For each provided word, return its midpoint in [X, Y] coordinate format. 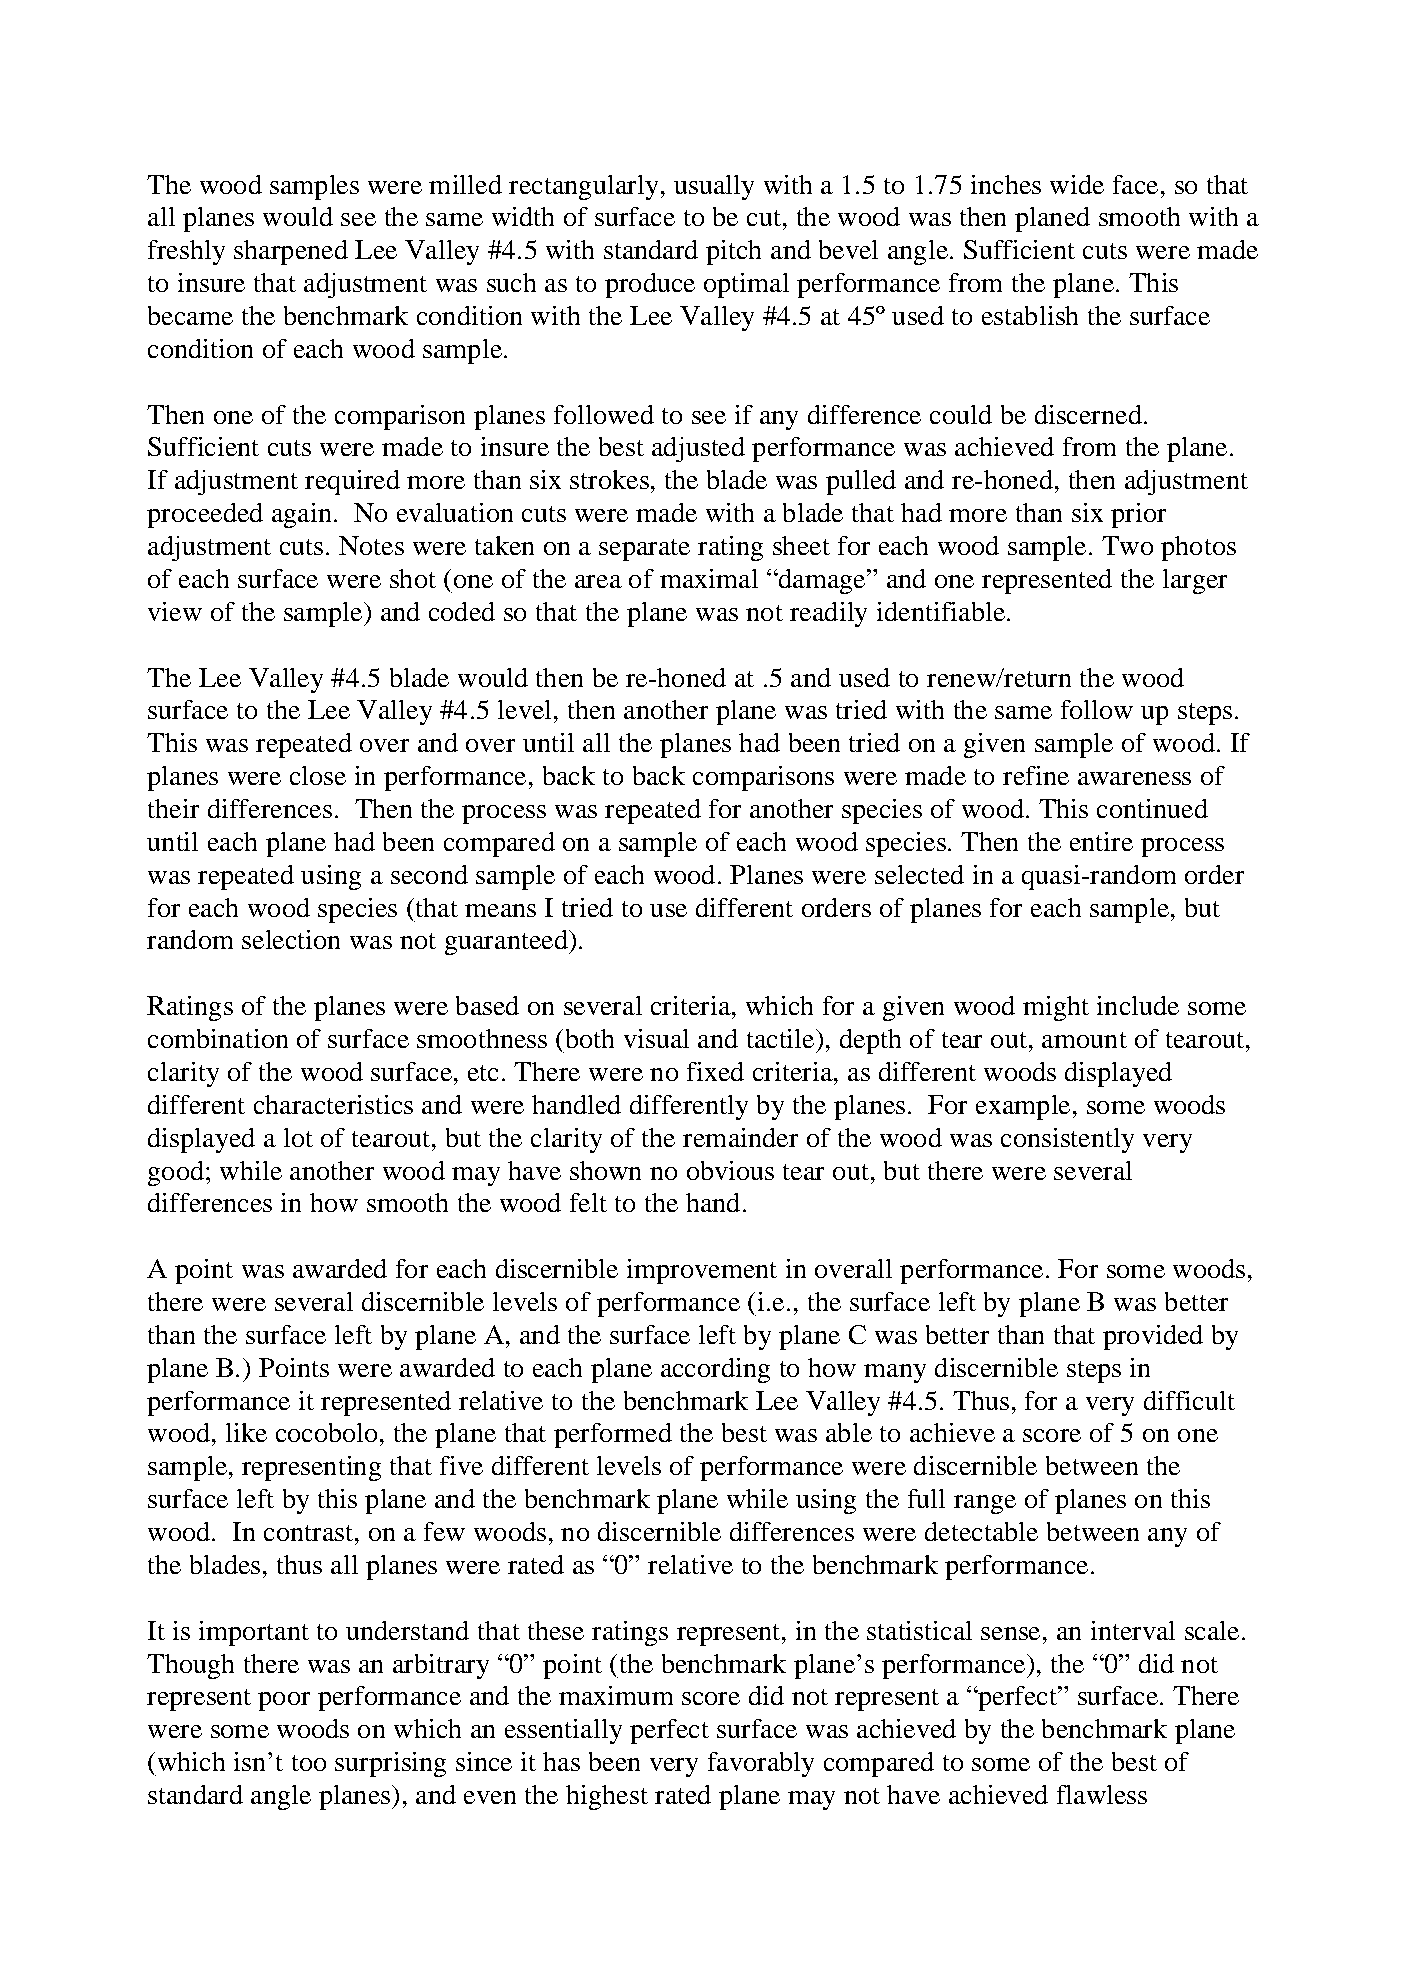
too [309, 1763]
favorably [761, 1764]
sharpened [291, 252]
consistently [1067, 1140]
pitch [733, 252]
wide [1077, 184]
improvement [702, 1271]
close [318, 775]
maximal [709, 578]
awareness [1134, 778]
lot [298, 1137]
